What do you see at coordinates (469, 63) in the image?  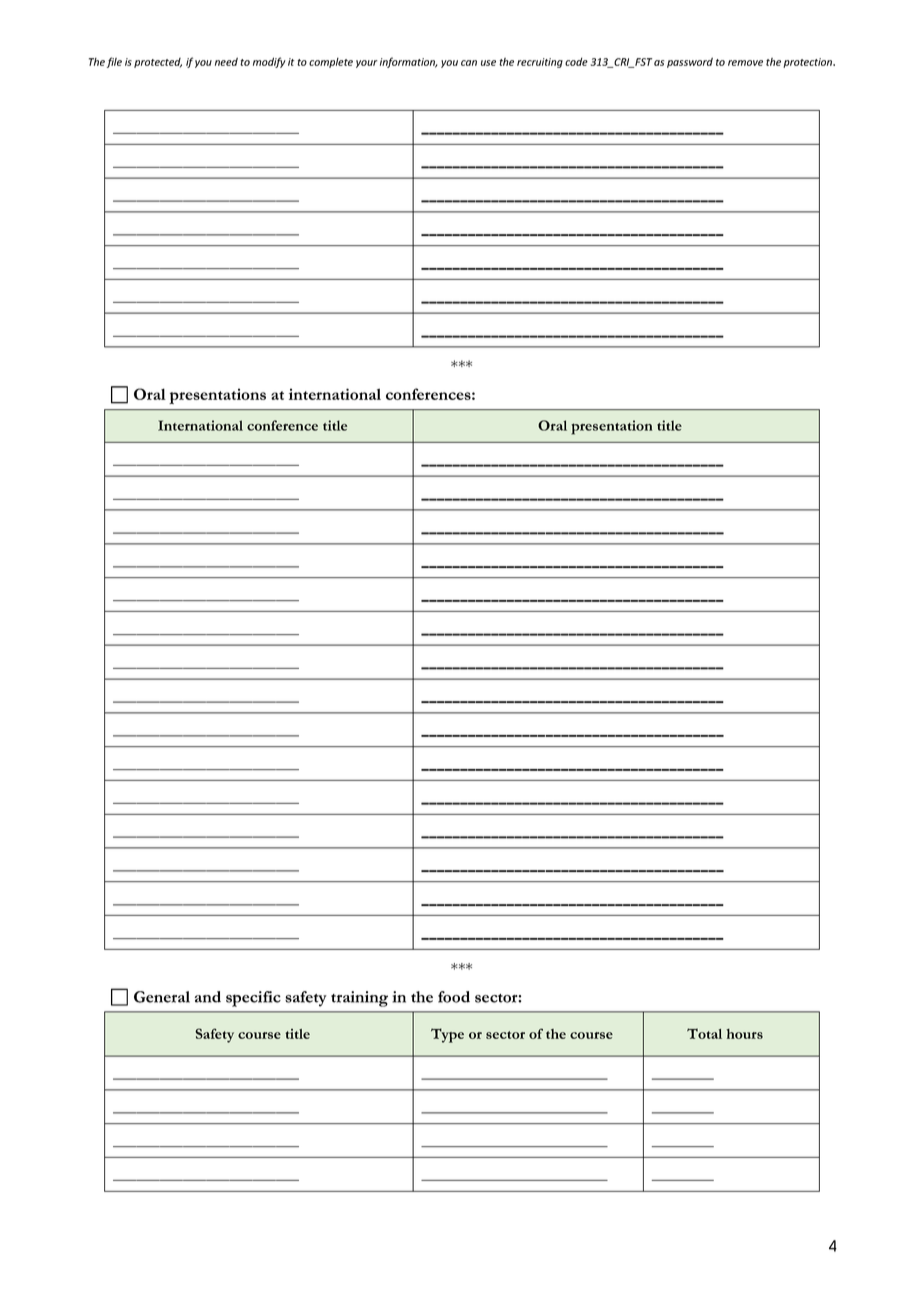 I see `can` at bounding box center [469, 63].
